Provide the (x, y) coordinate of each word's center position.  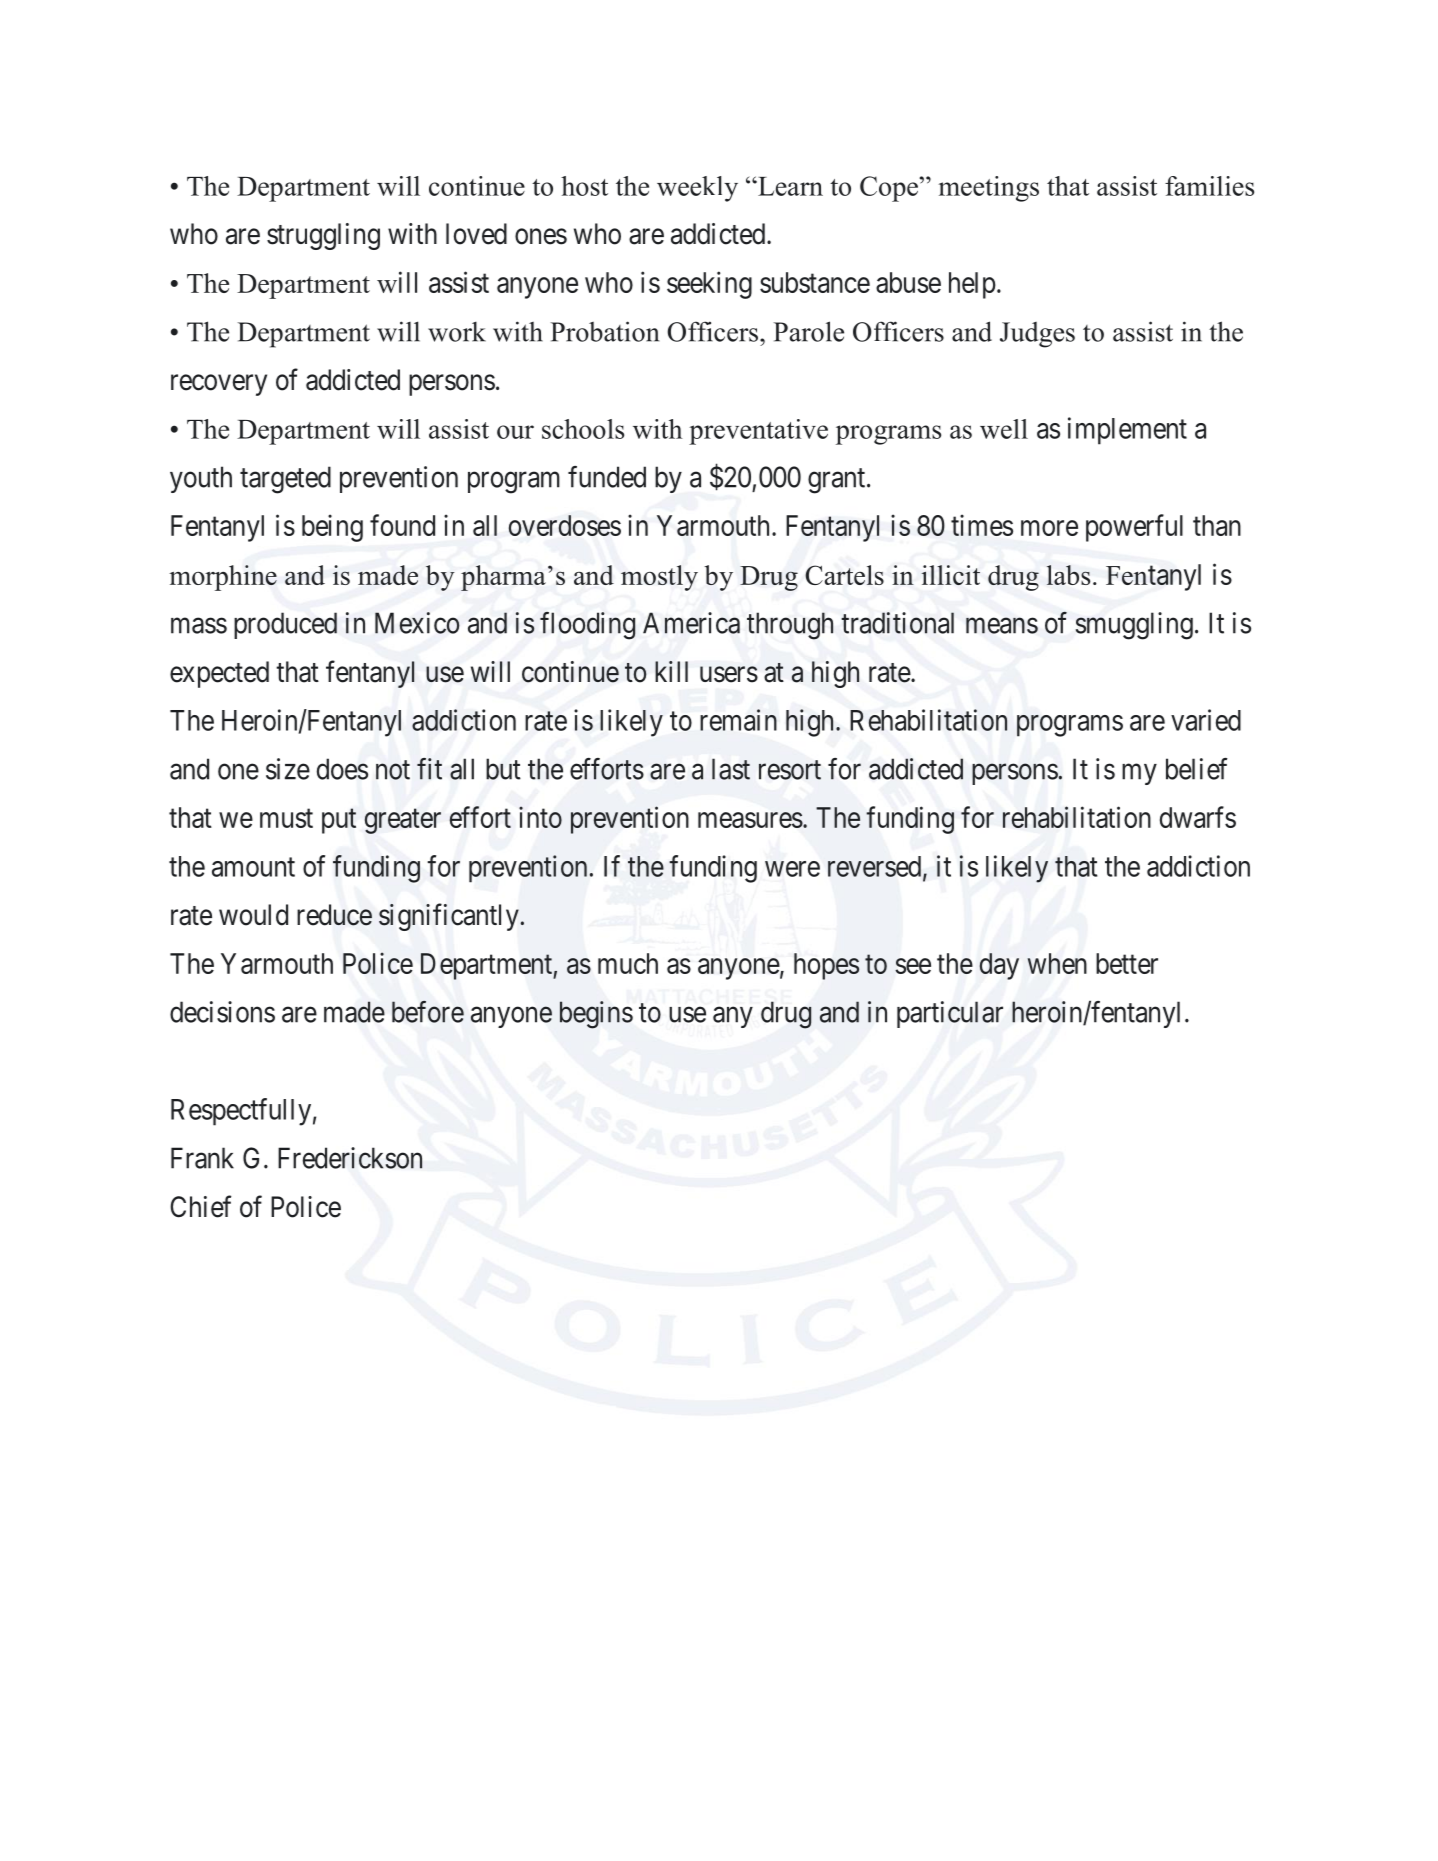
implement (1127, 431)
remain (738, 720)
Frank (202, 1158)
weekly (697, 189)
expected (219, 674)
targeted (285, 480)
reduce (334, 915)
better (1127, 963)
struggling (323, 236)
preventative (758, 432)
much (628, 963)
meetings (988, 189)
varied (1206, 720)
